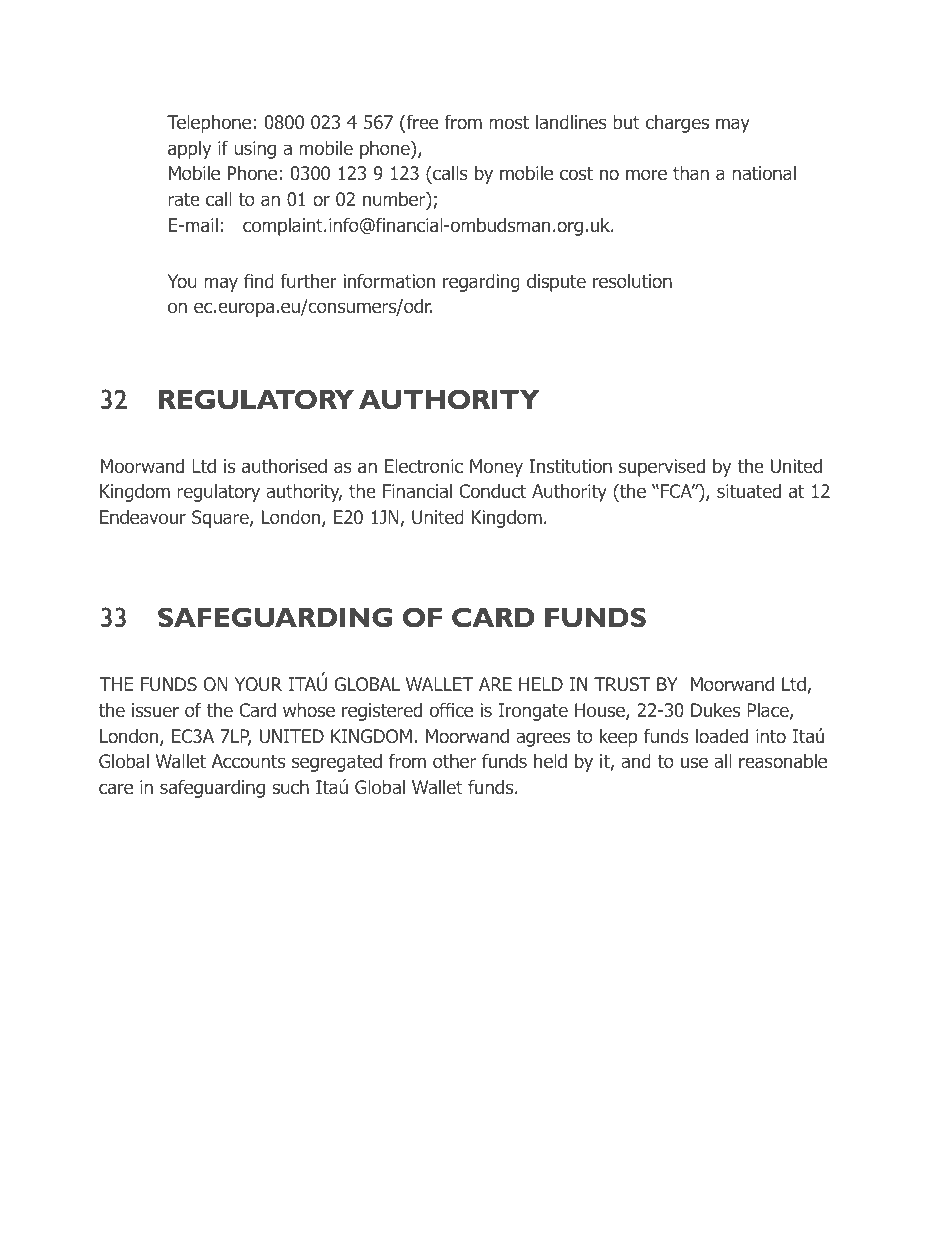  What do you see at coordinates (622, 684) in the image?
I see `TRUST` at bounding box center [622, 684].
